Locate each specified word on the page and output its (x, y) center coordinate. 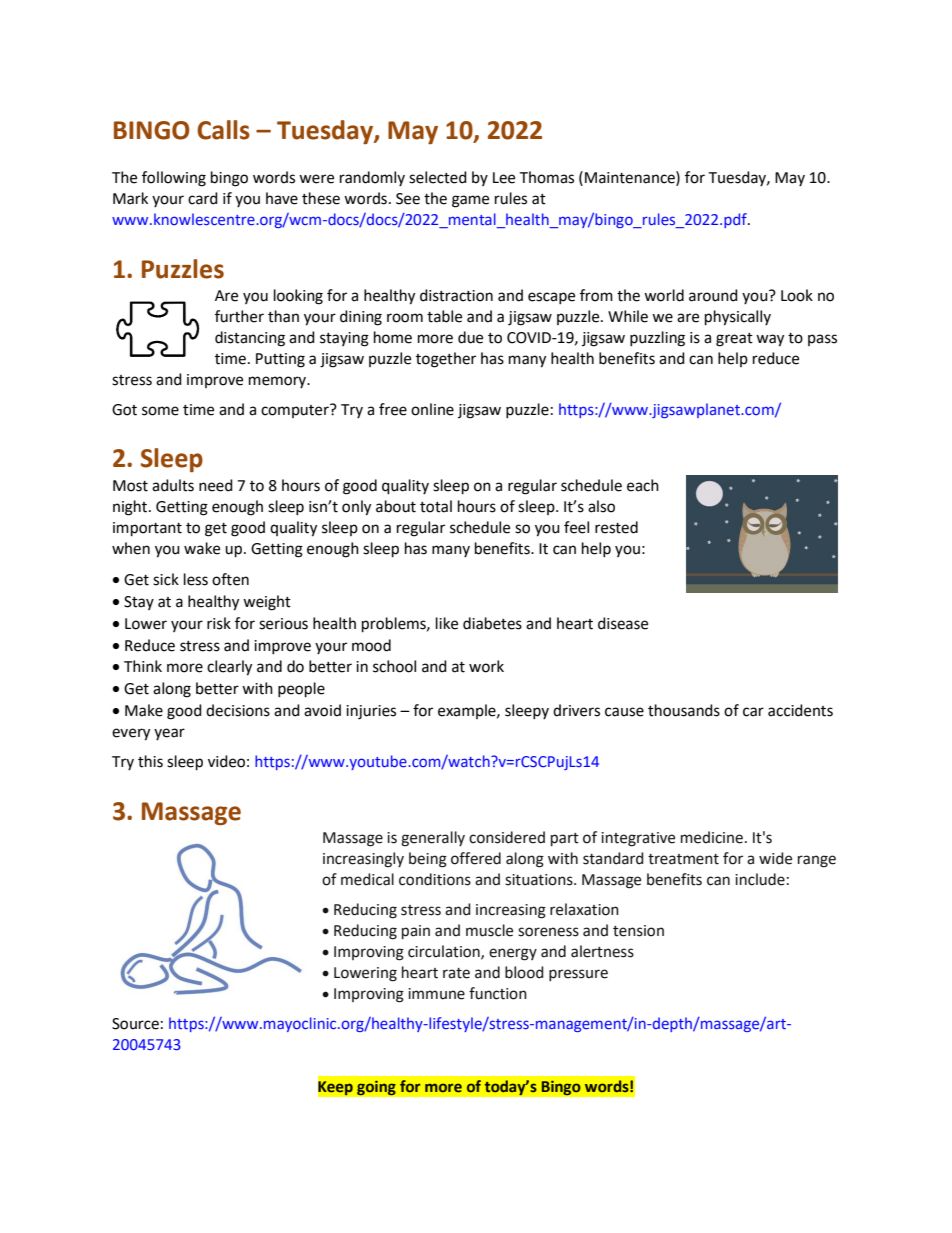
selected (438, 177)
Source (135, 1024)
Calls (223, 130)
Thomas (546, 177)
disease (623, 623)
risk (219, 623)
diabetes (492, 623)
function (498, 993)
